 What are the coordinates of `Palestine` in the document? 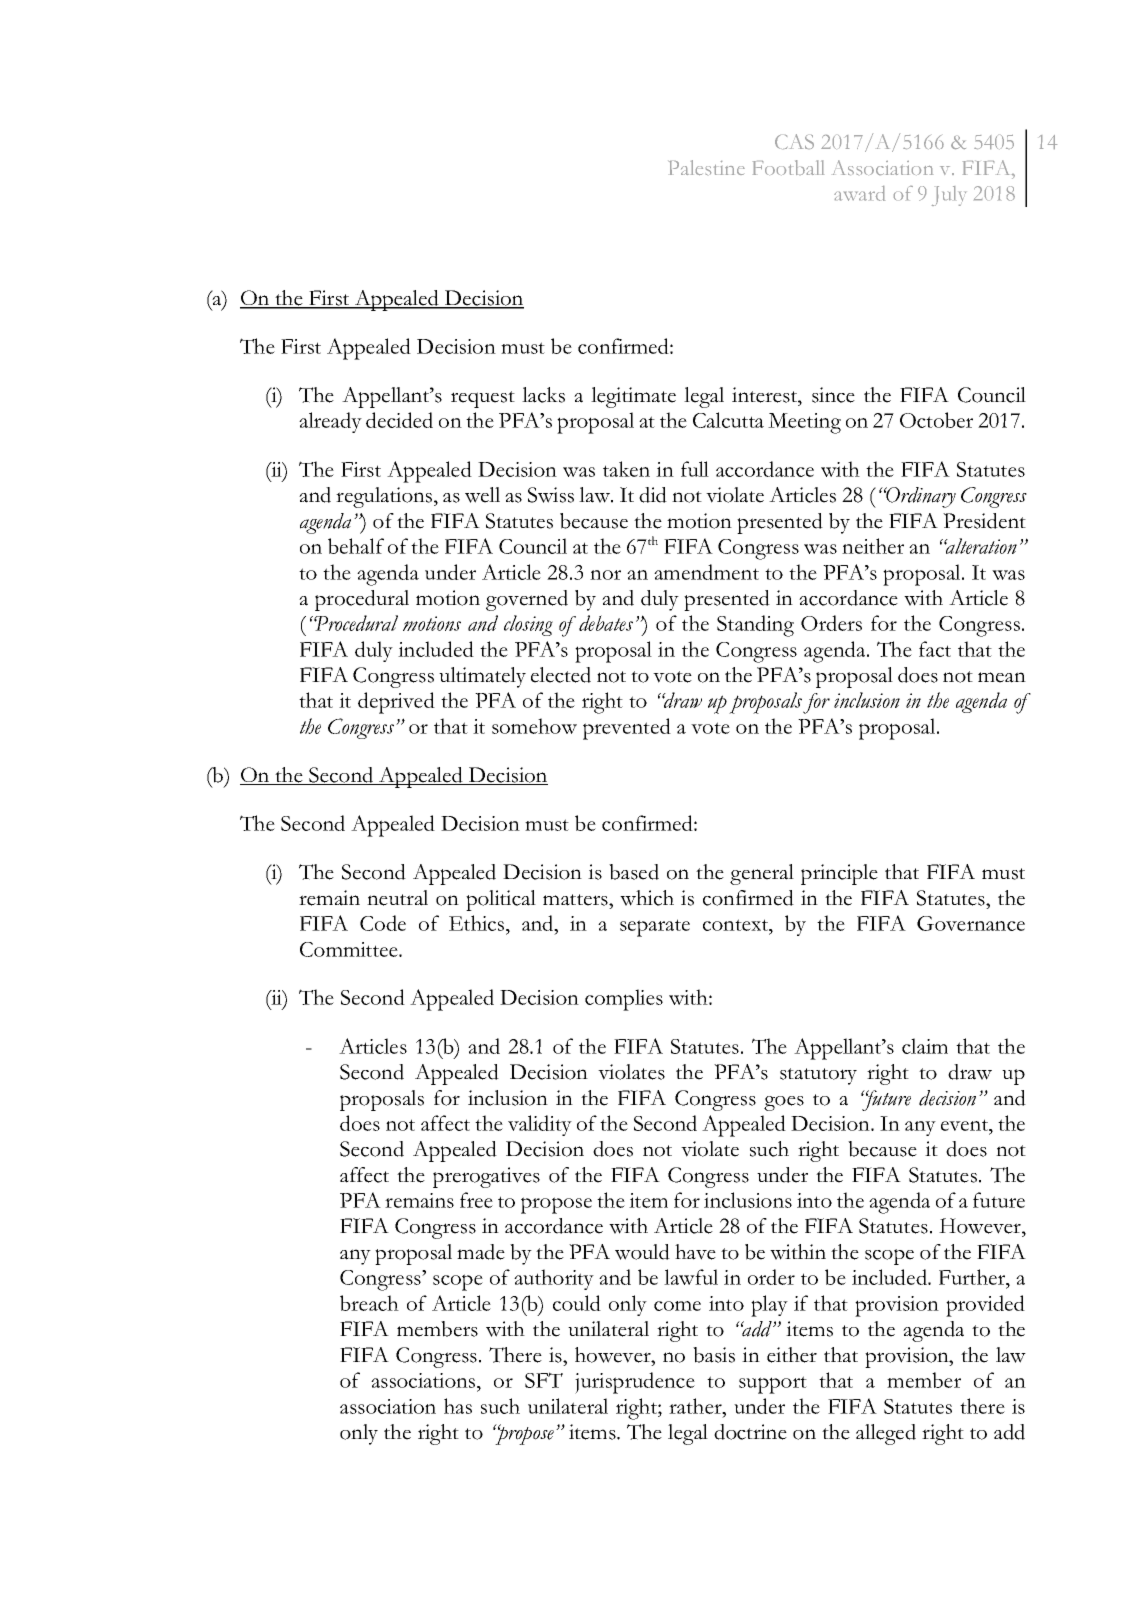 It's located at (707, 167).
